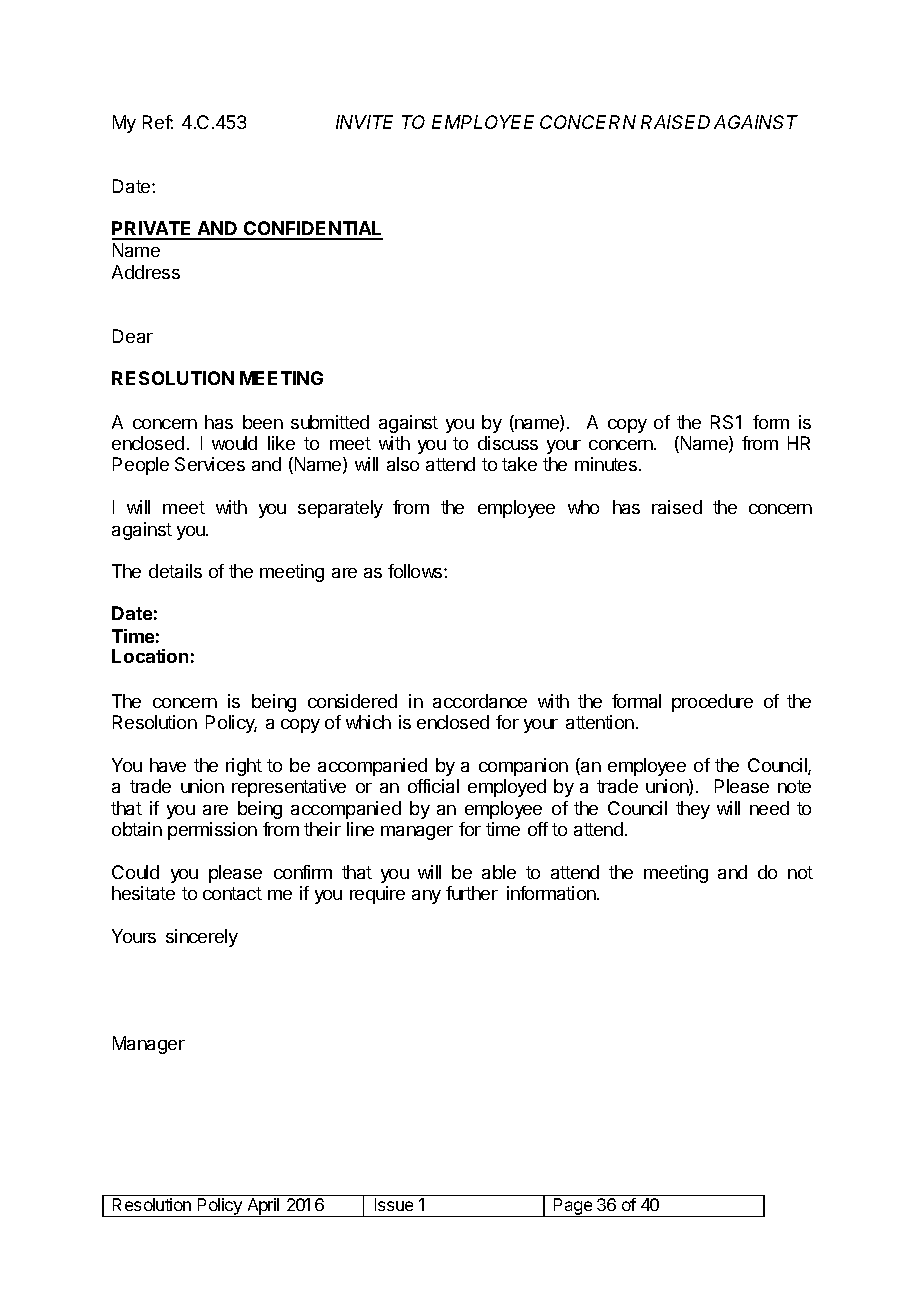 The width and height of the image is (924, 1308). I want to click on April, so click(264, 1207).
